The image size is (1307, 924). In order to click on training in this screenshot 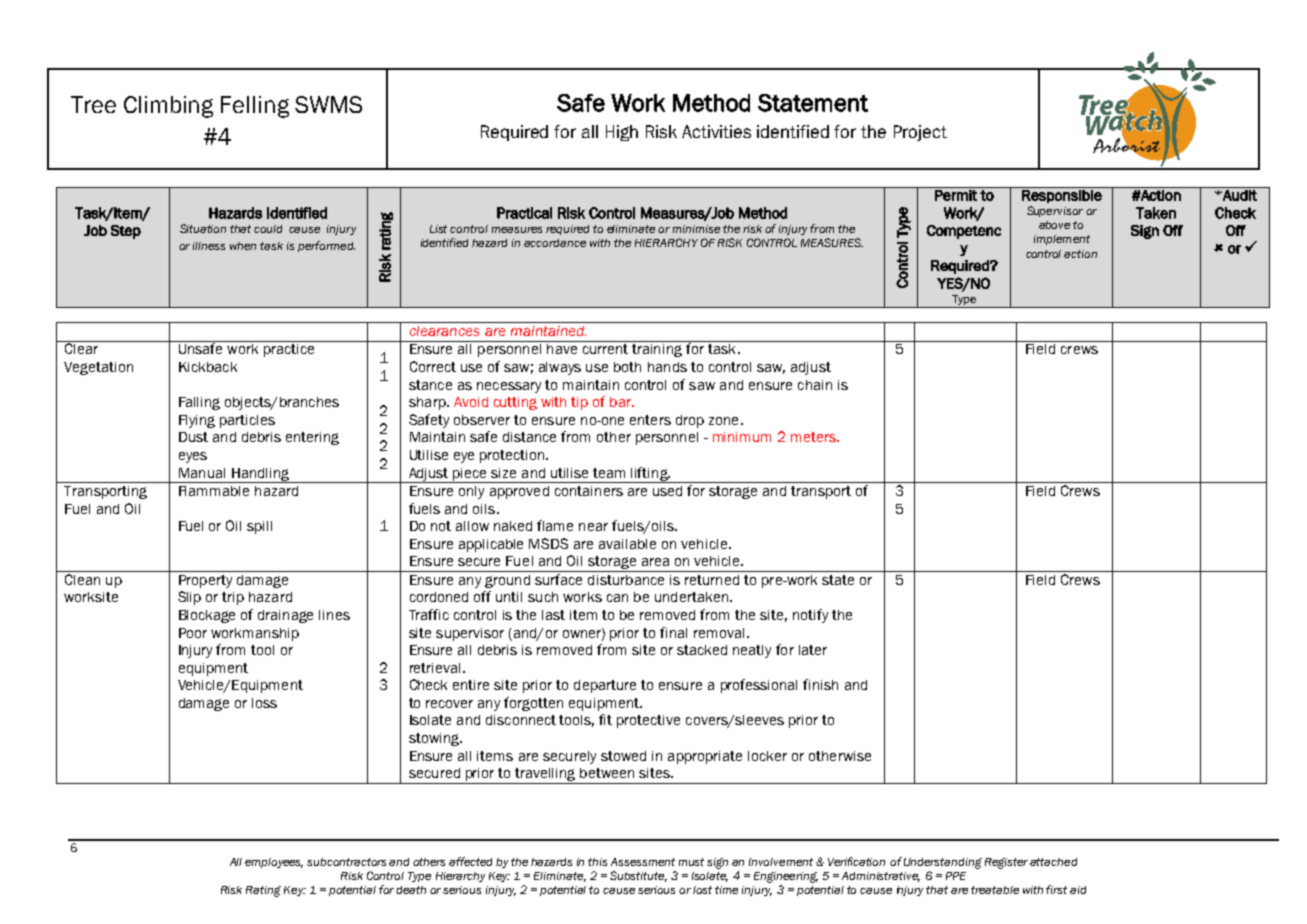, I will do `click(657, 350)`.
